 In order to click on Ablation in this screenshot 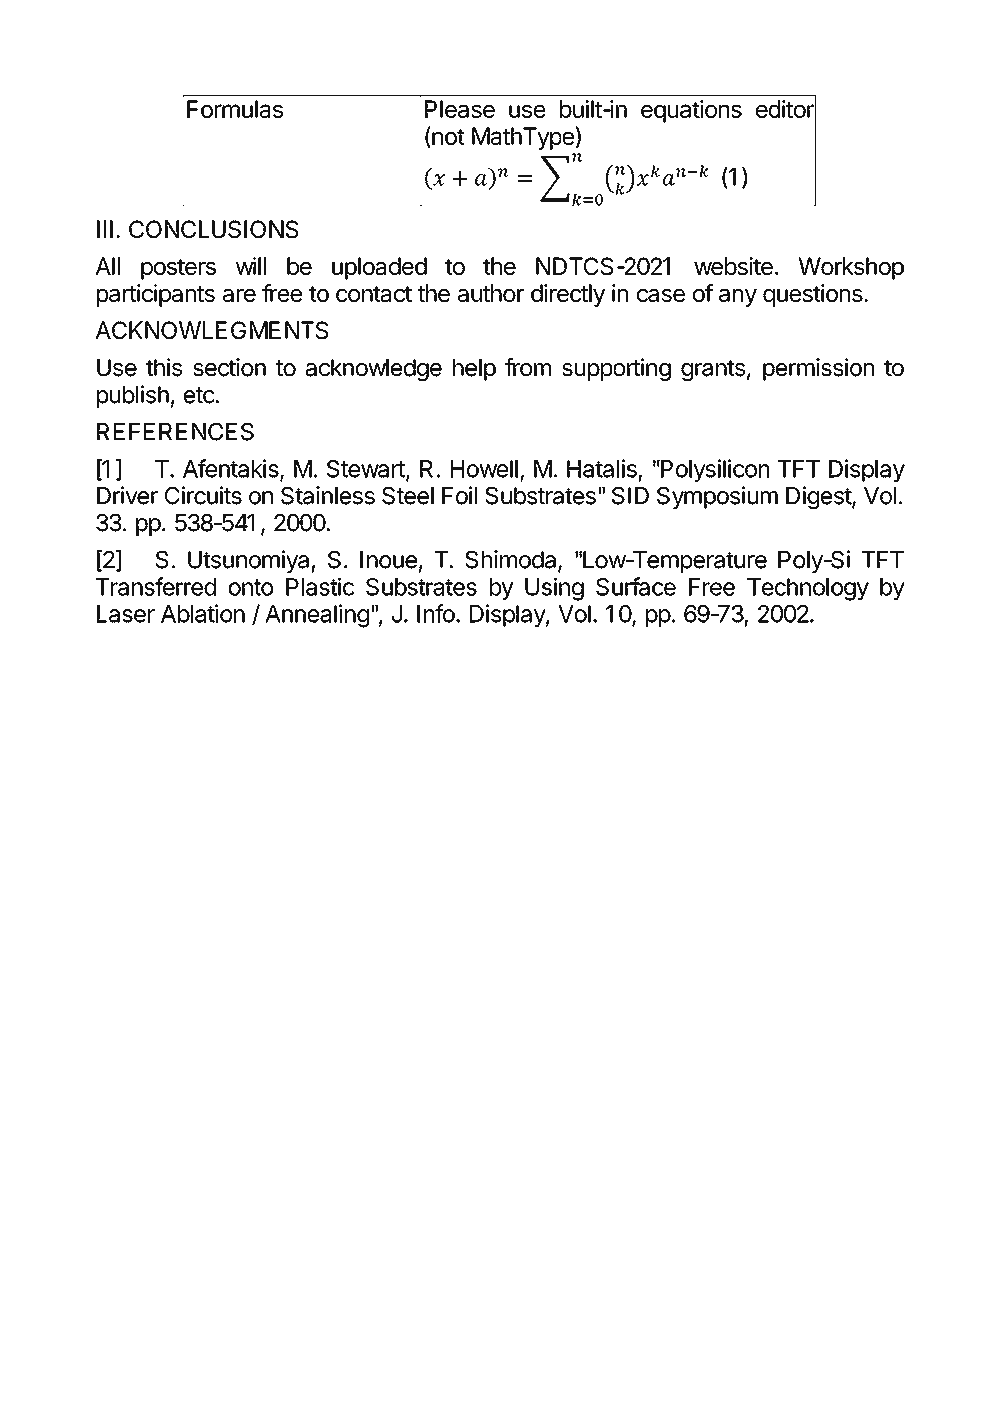, I will do `click(203, 613)`.
